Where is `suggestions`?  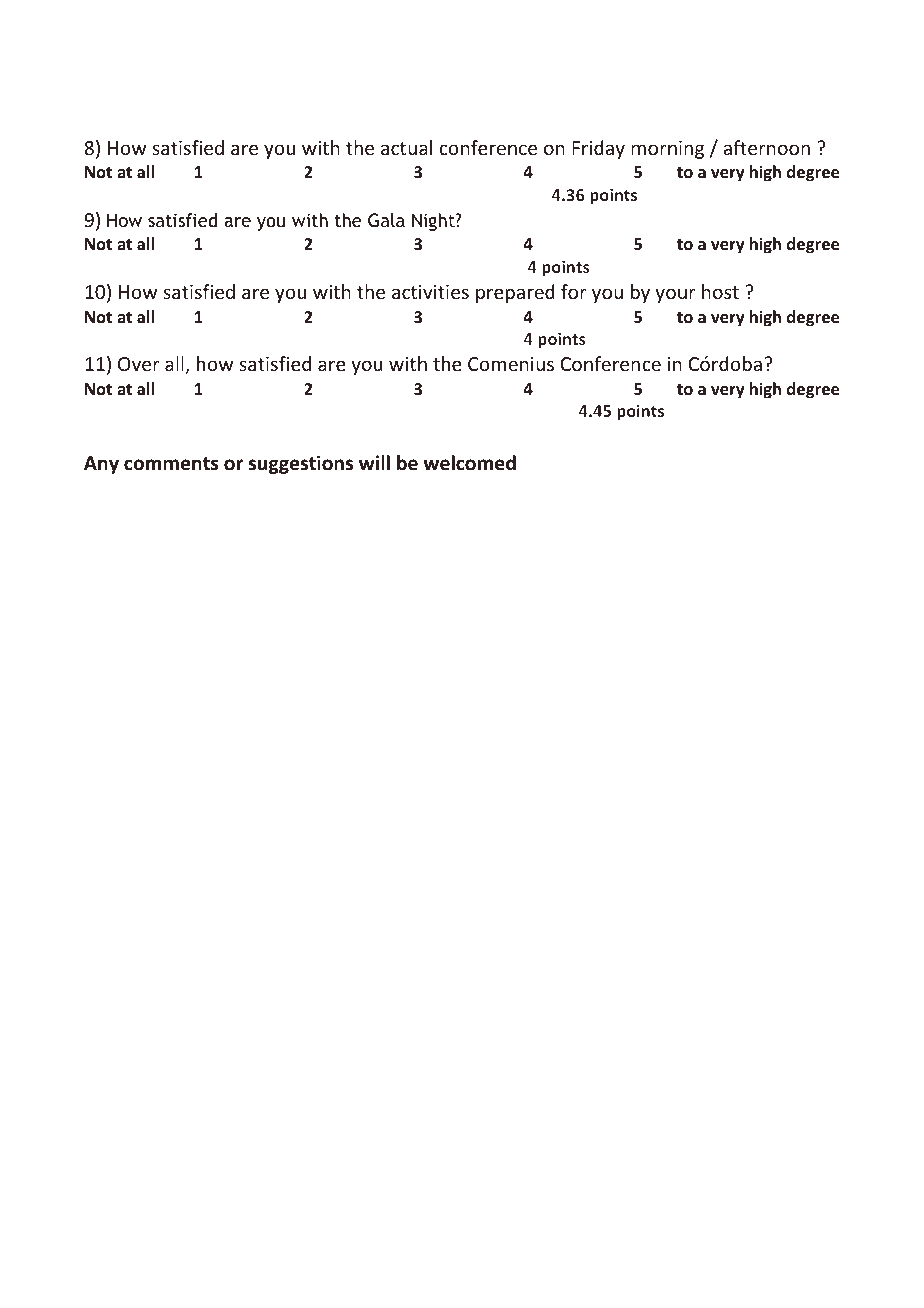
suggestions is located at coordinates (300, 464).
